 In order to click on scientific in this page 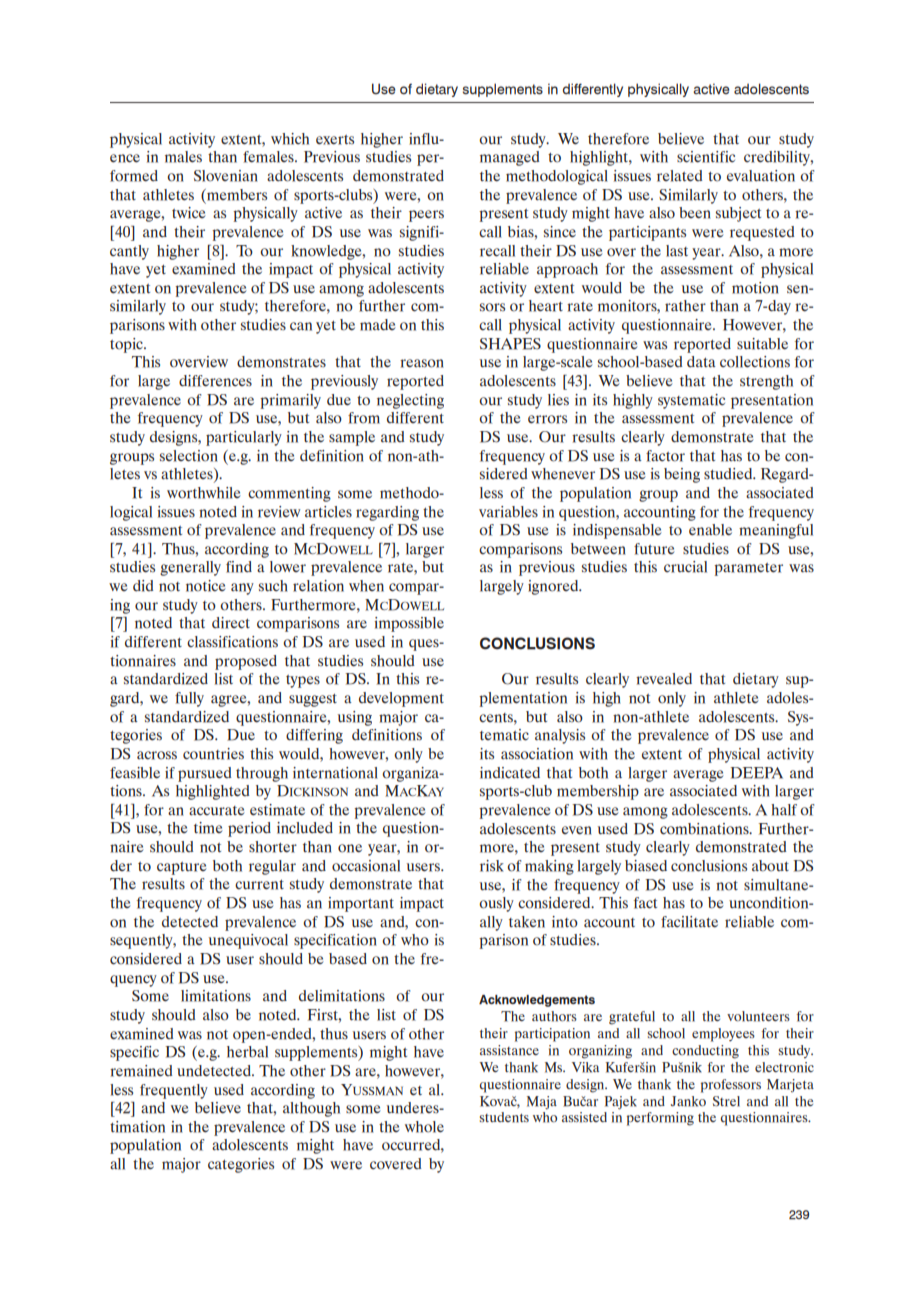, I will do `click(706, 157)`.
